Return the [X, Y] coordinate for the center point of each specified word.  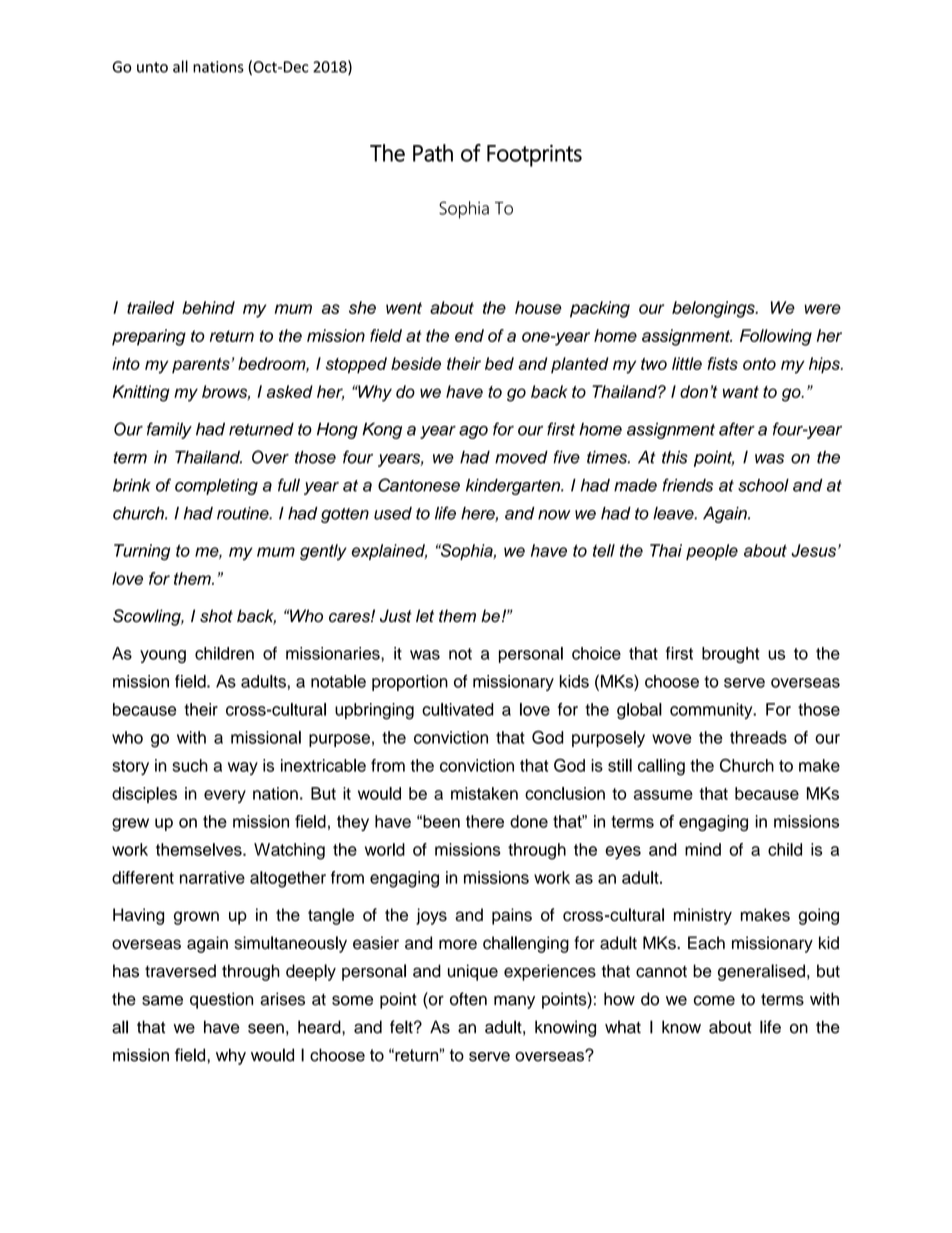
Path [433, 153]
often [468, 999]
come [714, 1000]
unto [152, 67]
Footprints [534, 156]
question [221, 1000]
